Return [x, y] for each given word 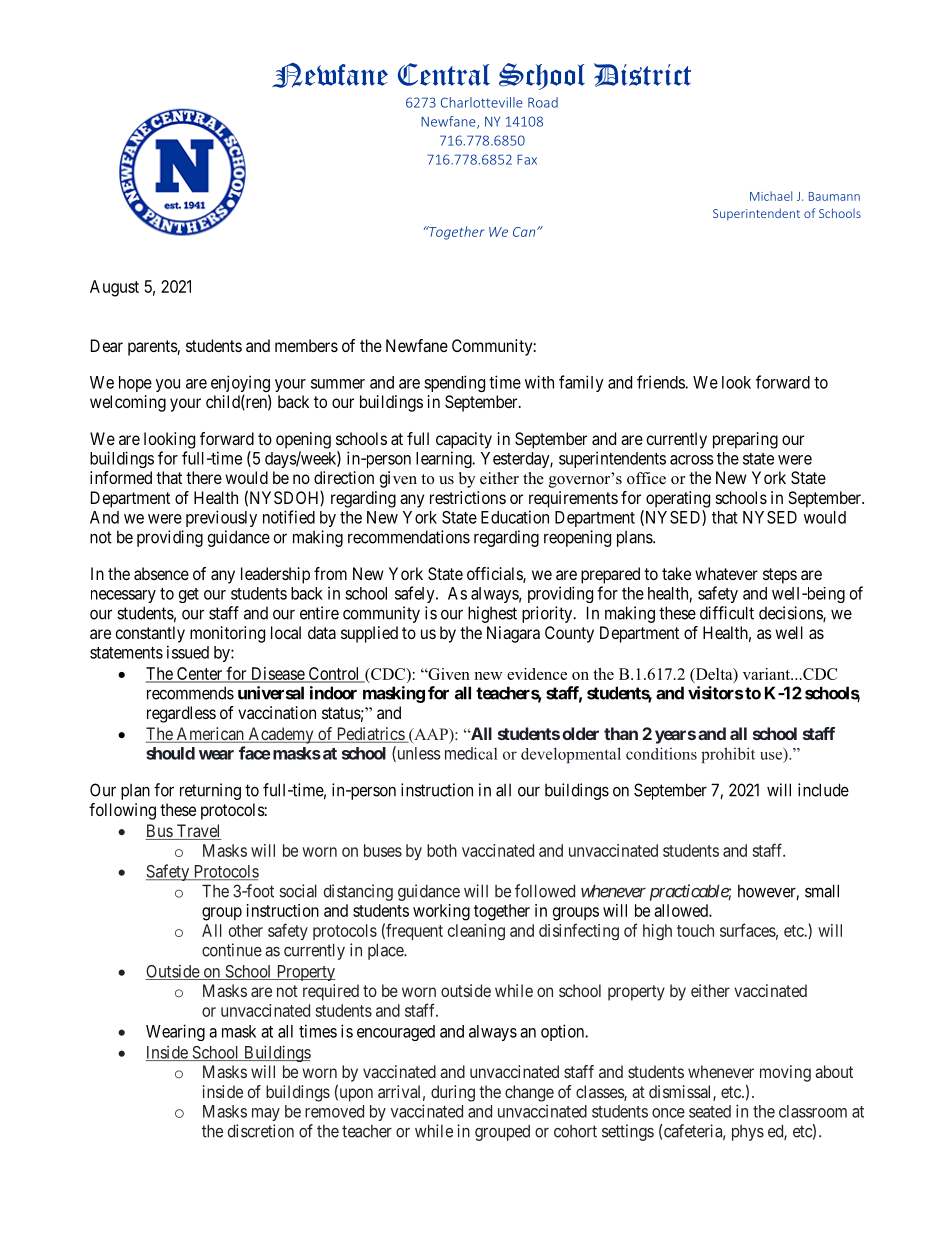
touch [695, 930]
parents [153, 348]
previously [221, 518]
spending [454, 383]
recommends [190, 693]
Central [444, 74]
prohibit [728, 755]
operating [678, 499]
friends [661, 382]
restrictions [468, 497]
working [441, 912]
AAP [431, 734]
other [246, 930]
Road [543, 102]
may [266, 1114]
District [642, 75]
